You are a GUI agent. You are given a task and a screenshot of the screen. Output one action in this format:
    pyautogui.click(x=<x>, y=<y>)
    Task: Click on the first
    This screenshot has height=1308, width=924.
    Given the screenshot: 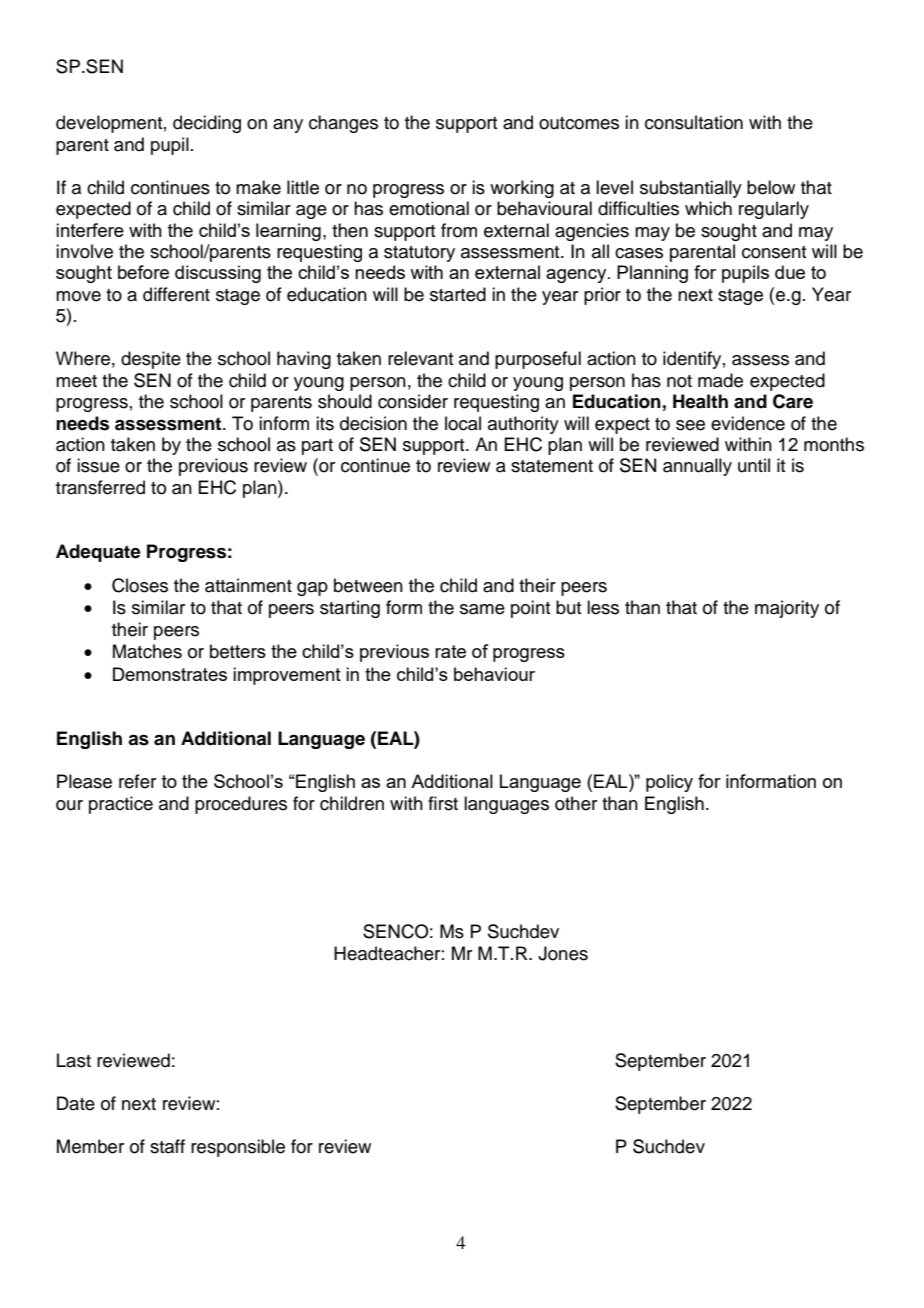 What is the action you would take?
    pyautogui.click(x=443, y=803)
